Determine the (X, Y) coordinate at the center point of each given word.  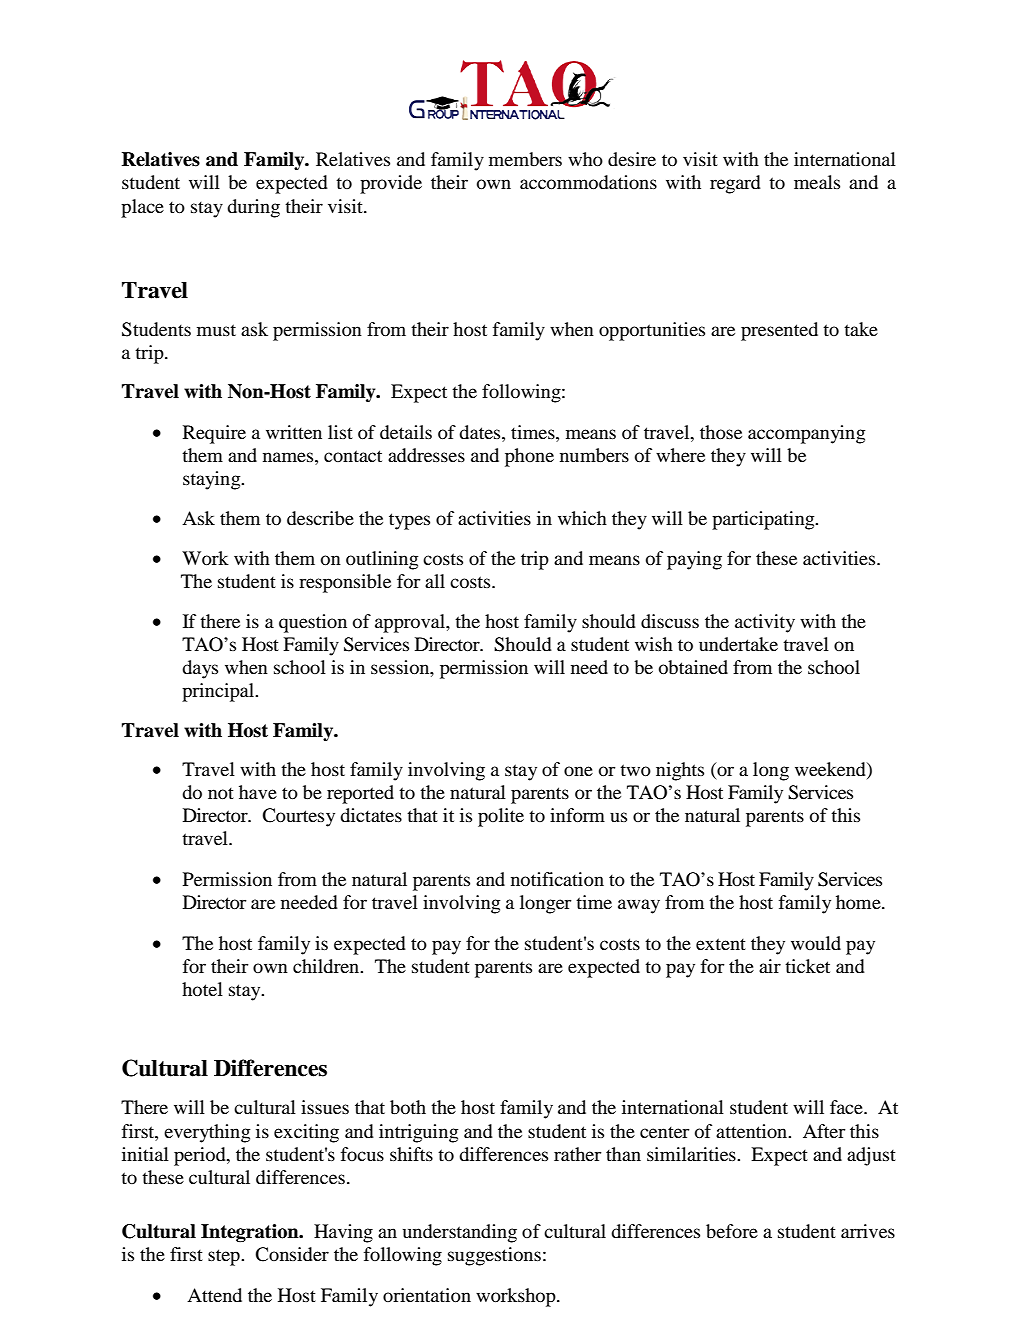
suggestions (494, 1256)
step (225, 1257)
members (525, 159)
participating (764, 520)
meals (817, 182)
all (435, 581)
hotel (202, 989)
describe (320, 518)
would (816, 943)
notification (557, 879)
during (253, 208)
